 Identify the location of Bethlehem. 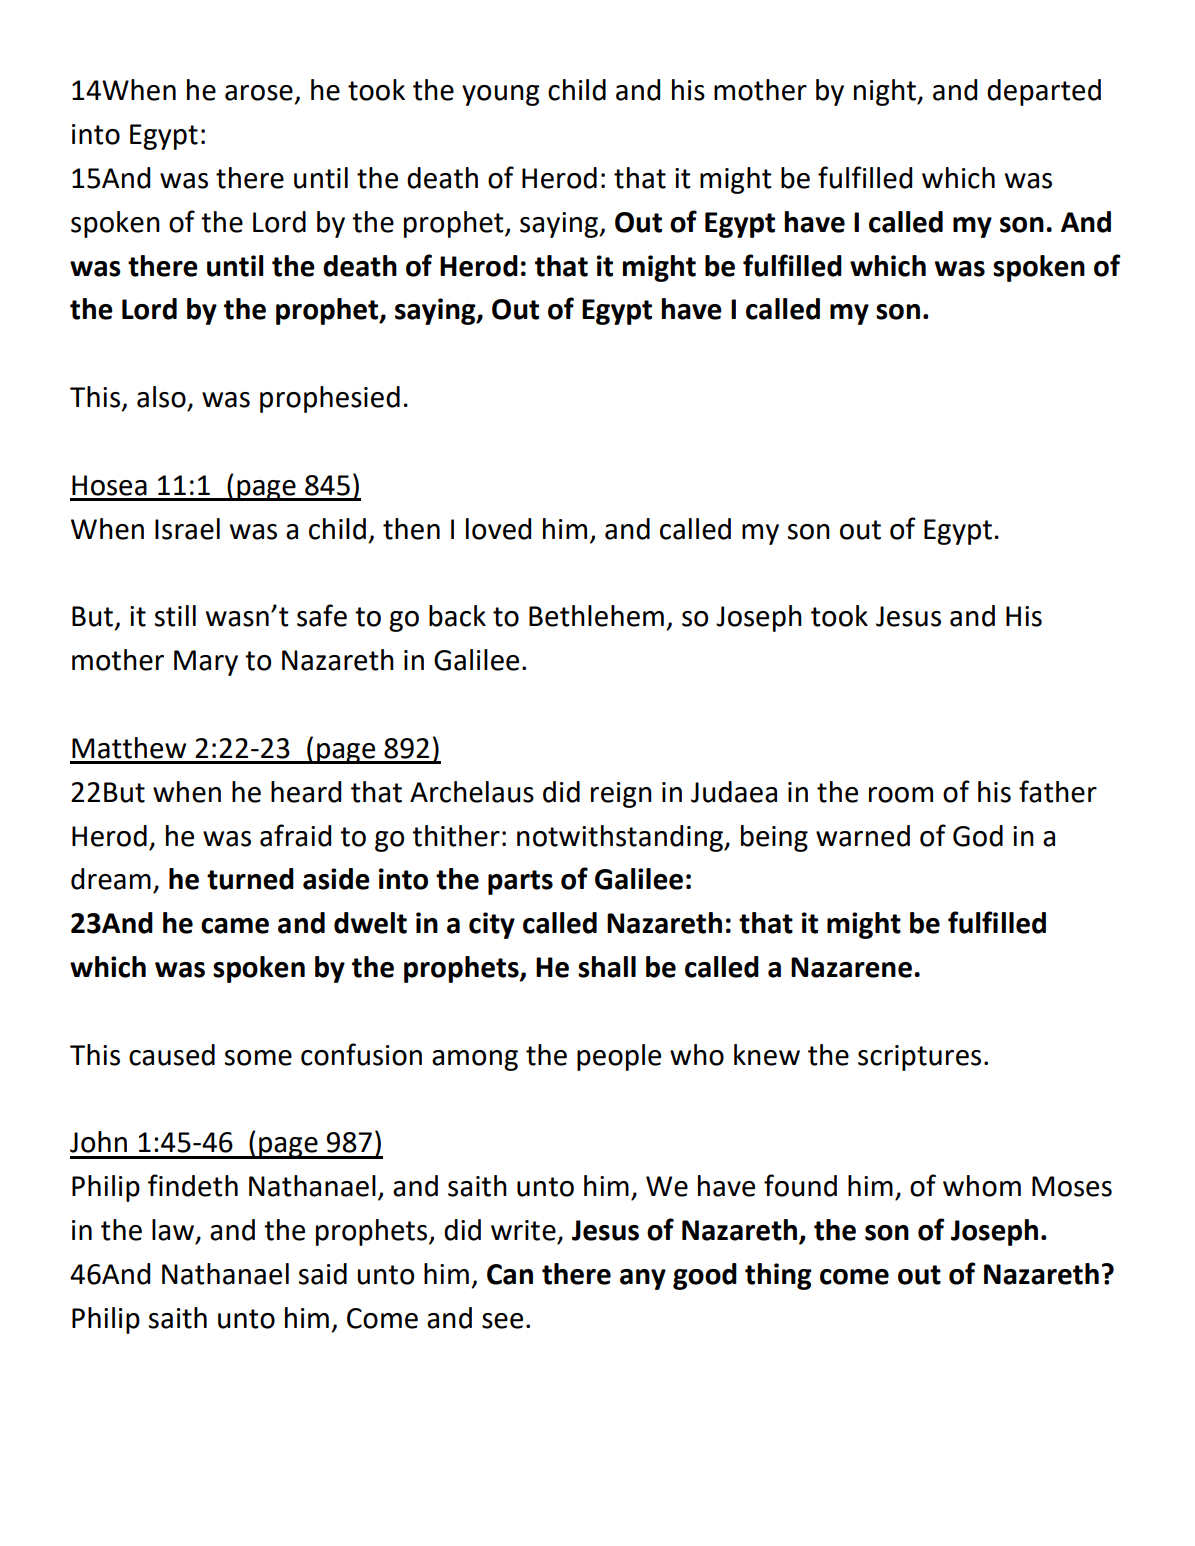
(596, 616).
